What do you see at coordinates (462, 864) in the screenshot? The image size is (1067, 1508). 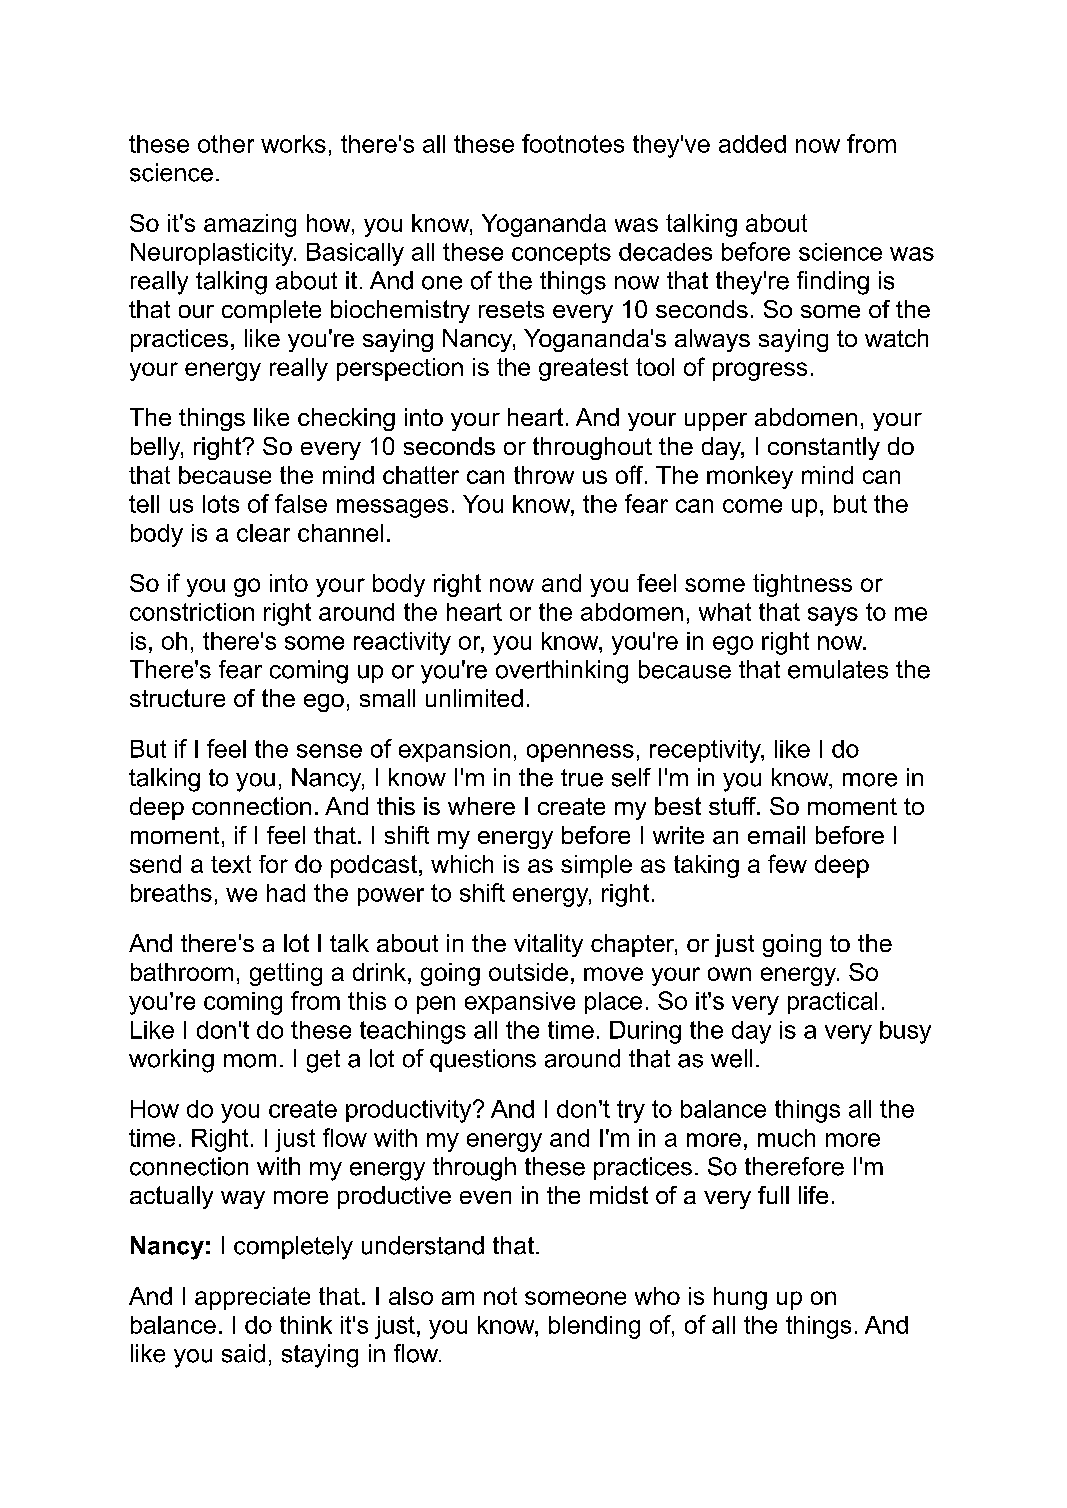 I see `which` at bounding box center [462, 864].
